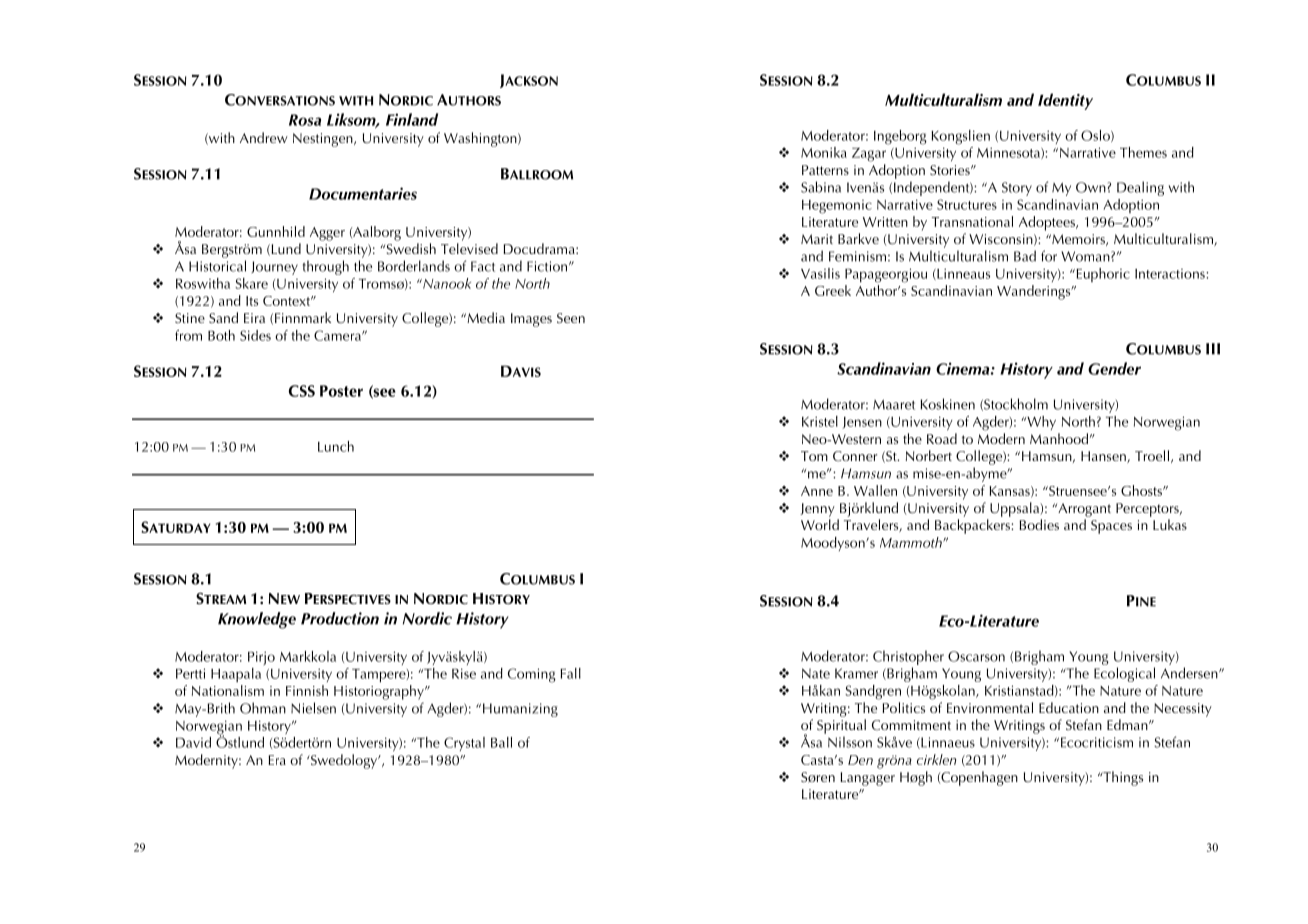  What do you see at coordinates (1069, 707) in the screenshot?
I see `Education` at bounding box center [1069, 707].
